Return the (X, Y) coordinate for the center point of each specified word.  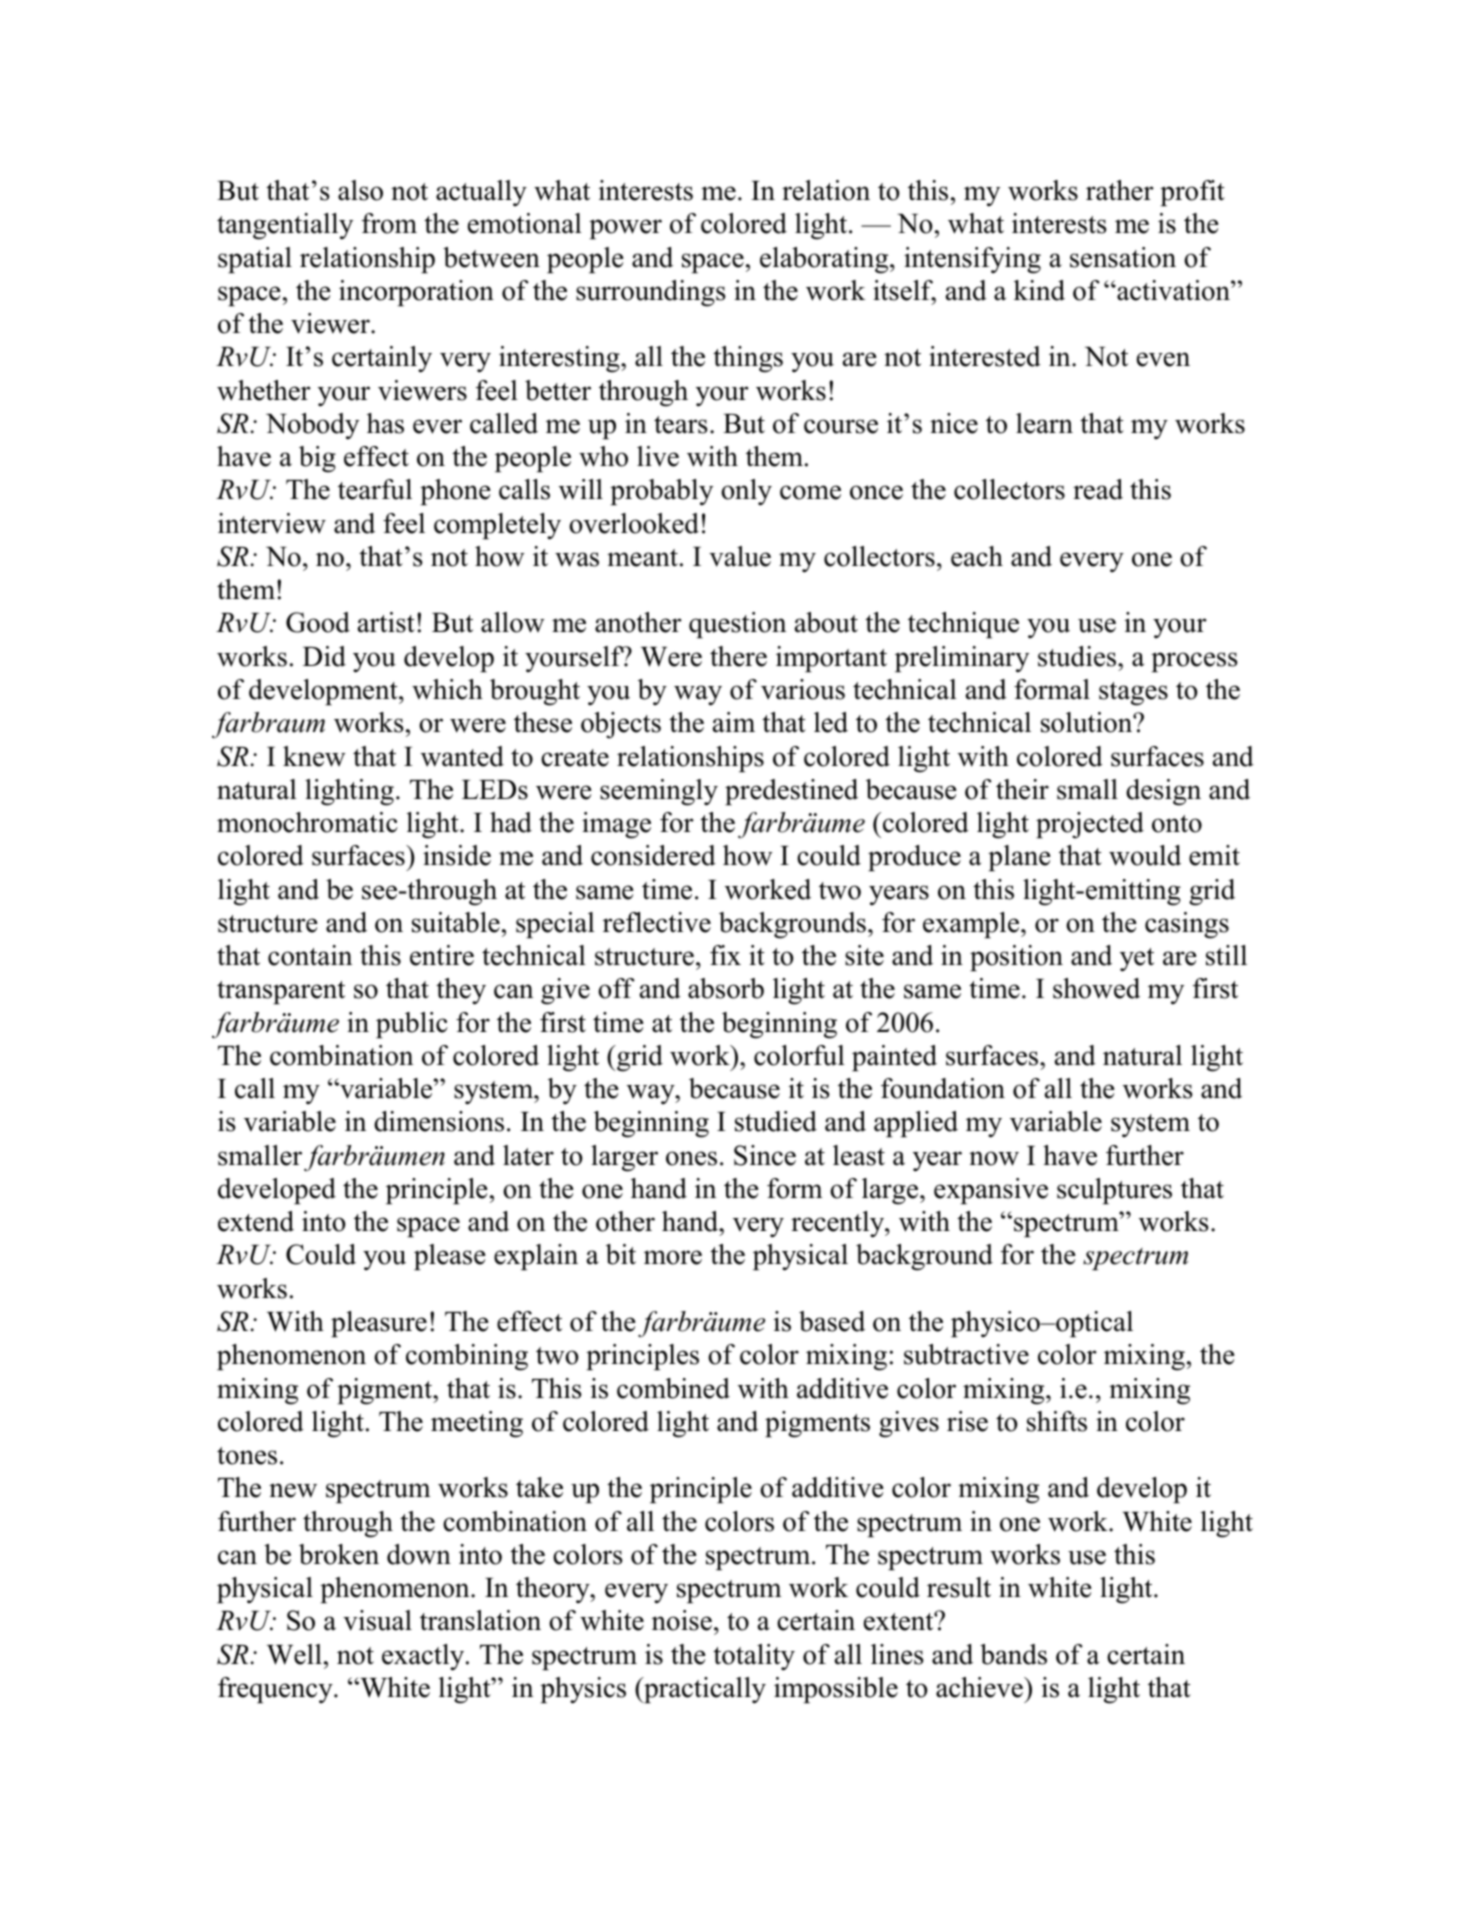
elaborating (825, 260)
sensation (1123, 257)
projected (1090, 825)
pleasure (379, 1324)
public (412, 1025)
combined (673, 1388)
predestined (791, 792)
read (1098, 489)
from (389, 223)
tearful (375, 489)
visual (377, 1620)
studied (776, 1121)
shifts (1057, 1421)
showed (1096, 988)
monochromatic (307, 822)
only (746, 492)
